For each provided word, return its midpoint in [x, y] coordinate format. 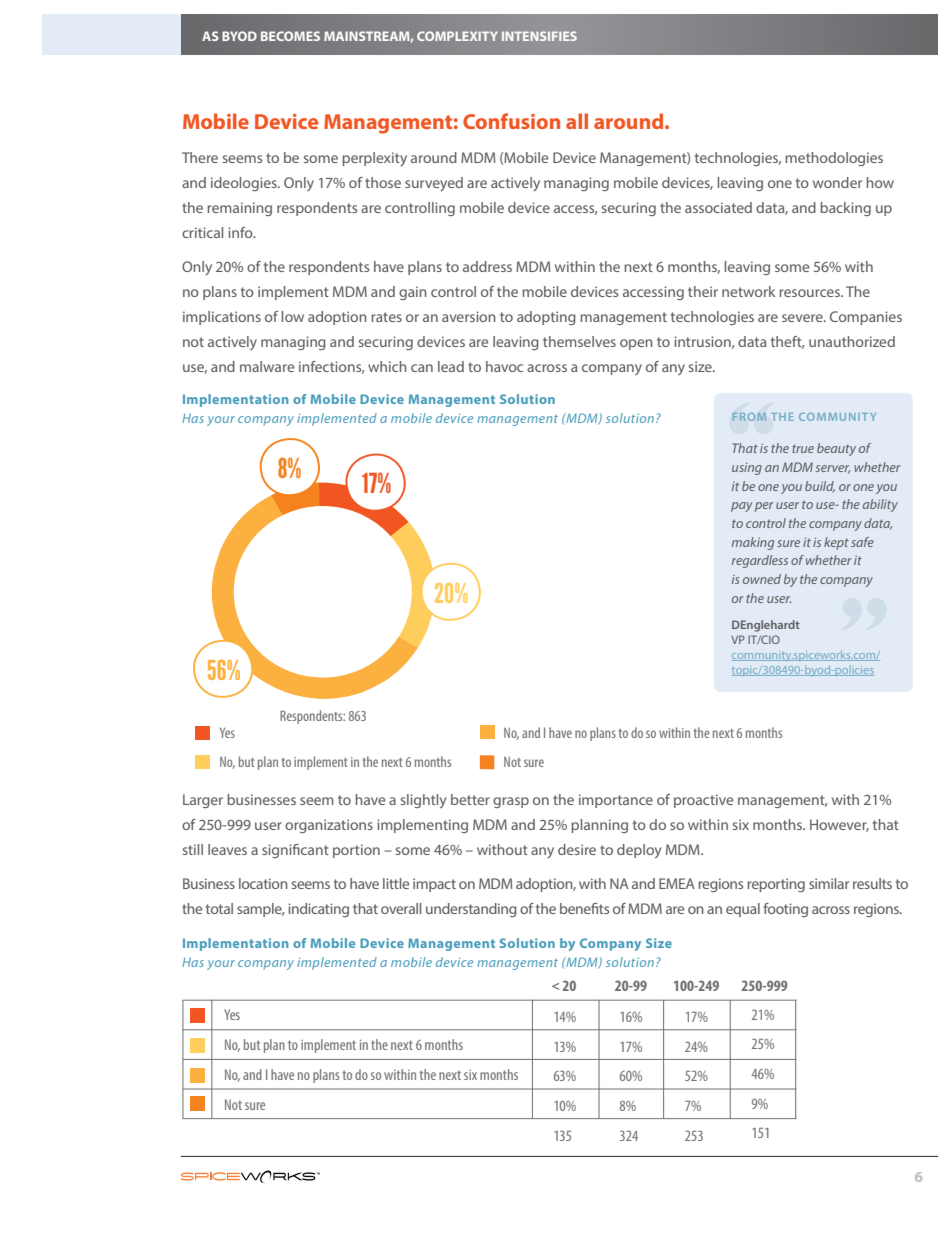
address [487, 266]
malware [267, 366]
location [263, 883]
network [748, 291]
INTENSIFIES [539, 36]
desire [577, 849]
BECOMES [290, 36]
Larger [203, 801]
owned [762, 579]
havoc [504, 366]
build [820, 487]
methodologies [834, 159]
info [241, 232]
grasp [511, 802]
